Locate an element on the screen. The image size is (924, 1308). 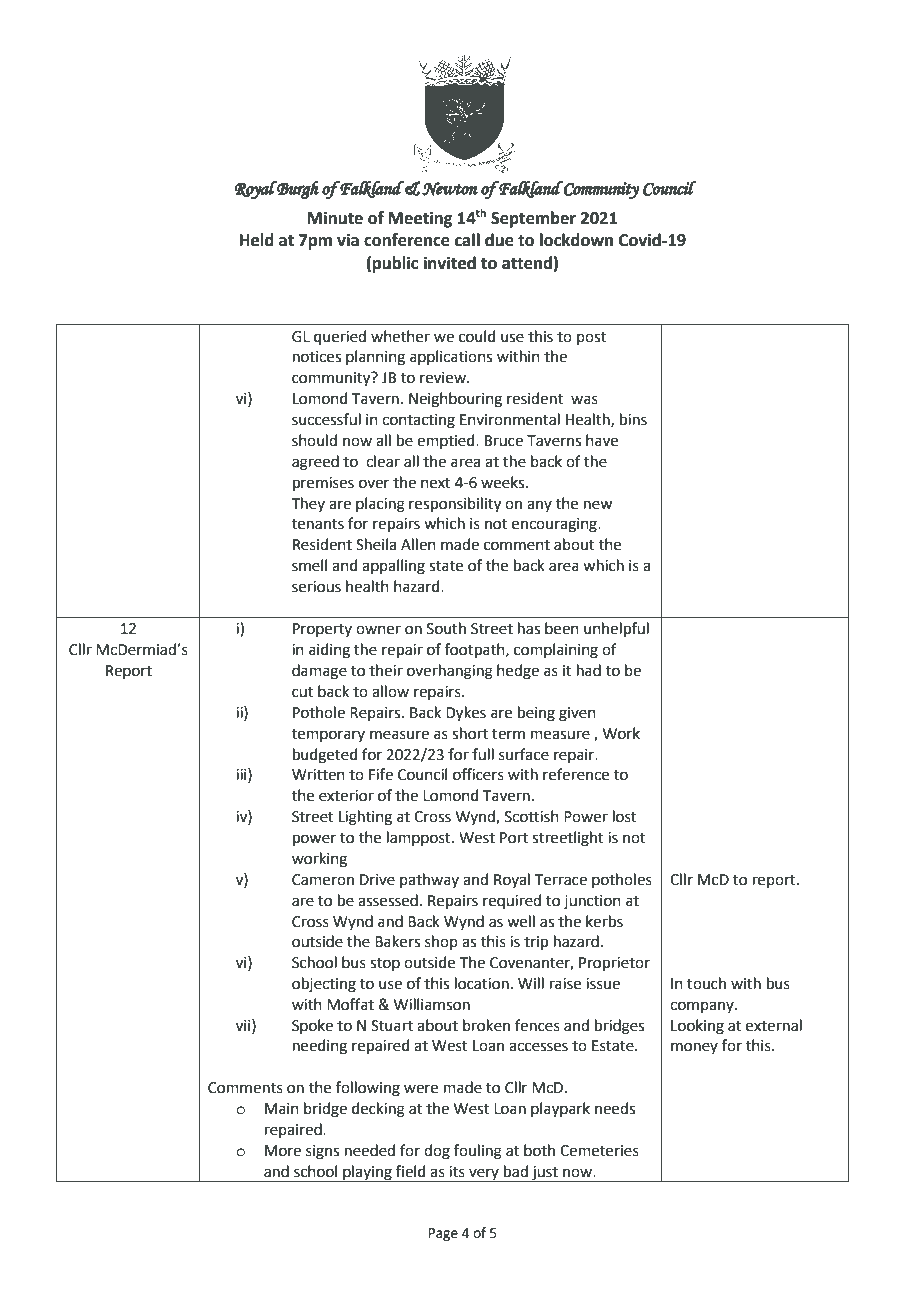
lockdown is located at coordinates (576, 240).
